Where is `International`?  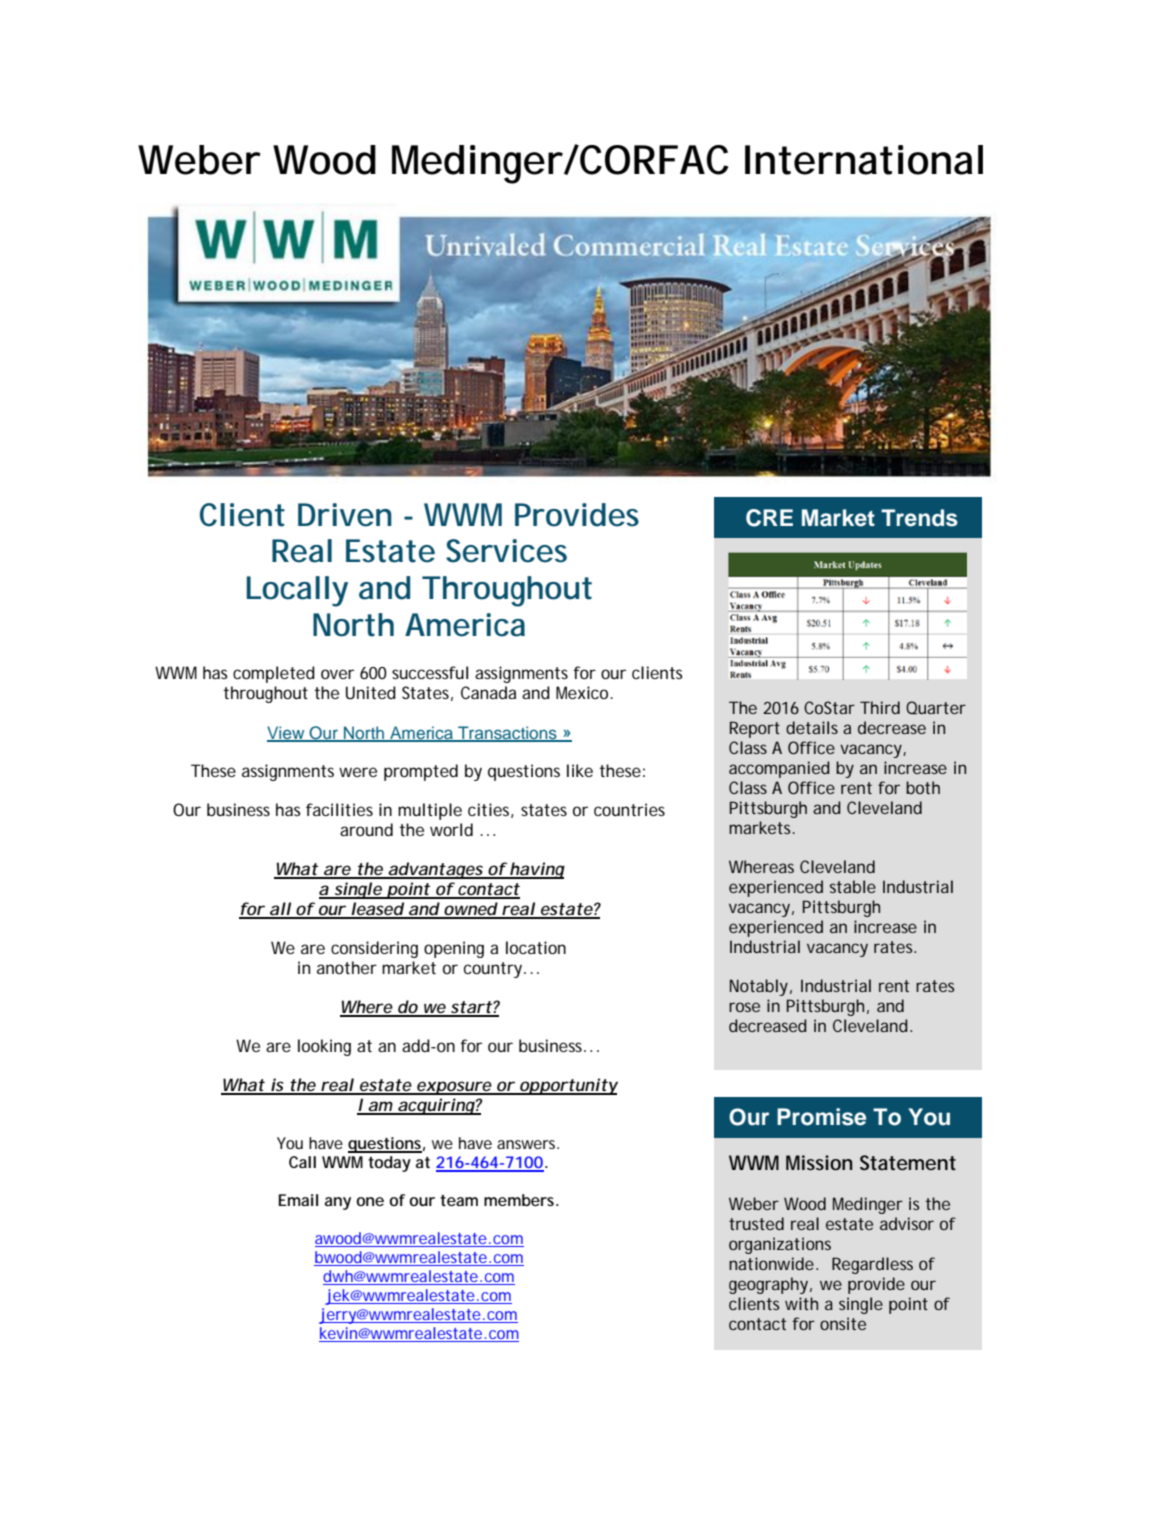 International is located at coordinates (864, 160).
